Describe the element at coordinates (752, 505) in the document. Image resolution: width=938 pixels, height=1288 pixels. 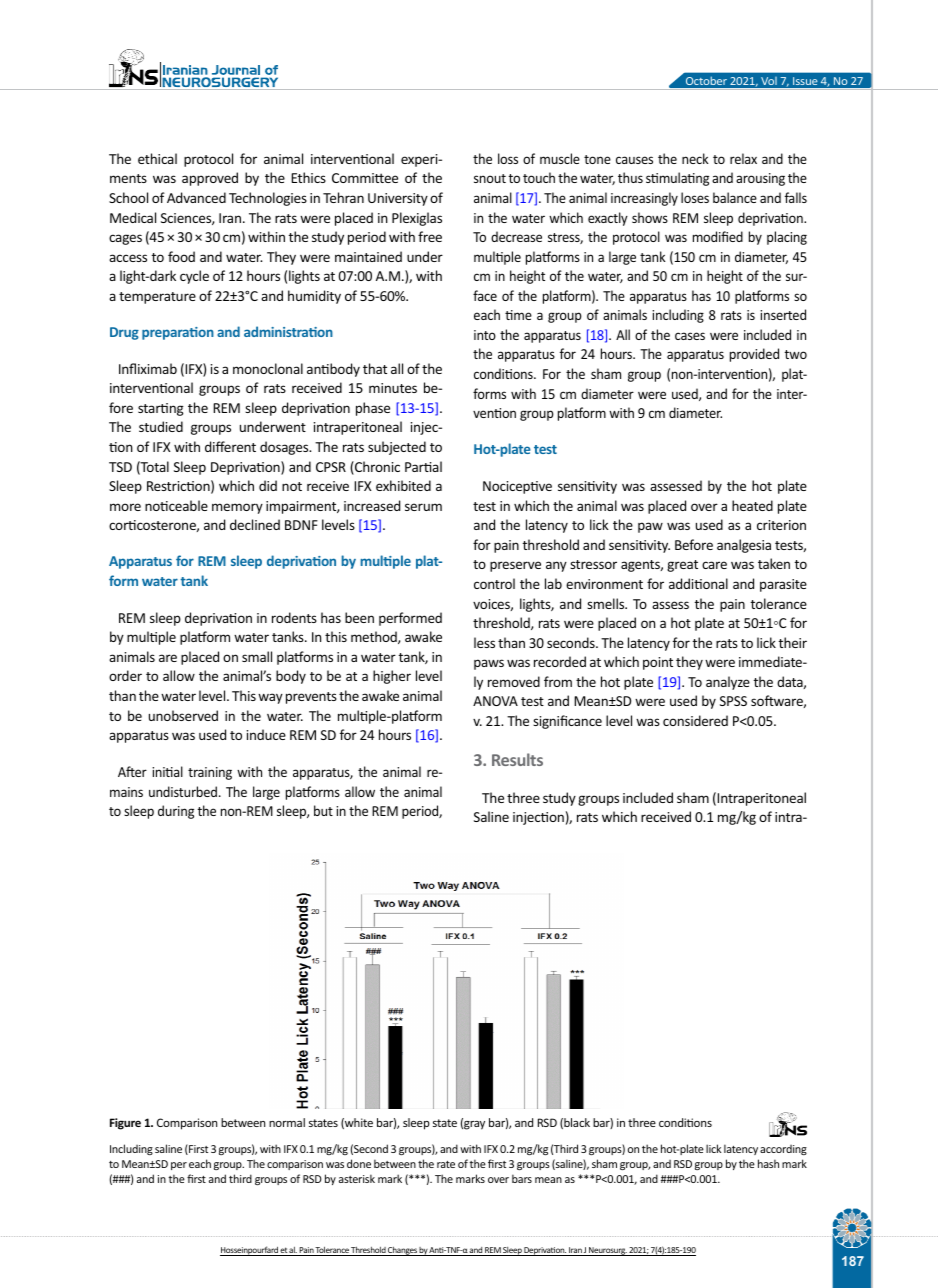
I see `heated` at that location.
